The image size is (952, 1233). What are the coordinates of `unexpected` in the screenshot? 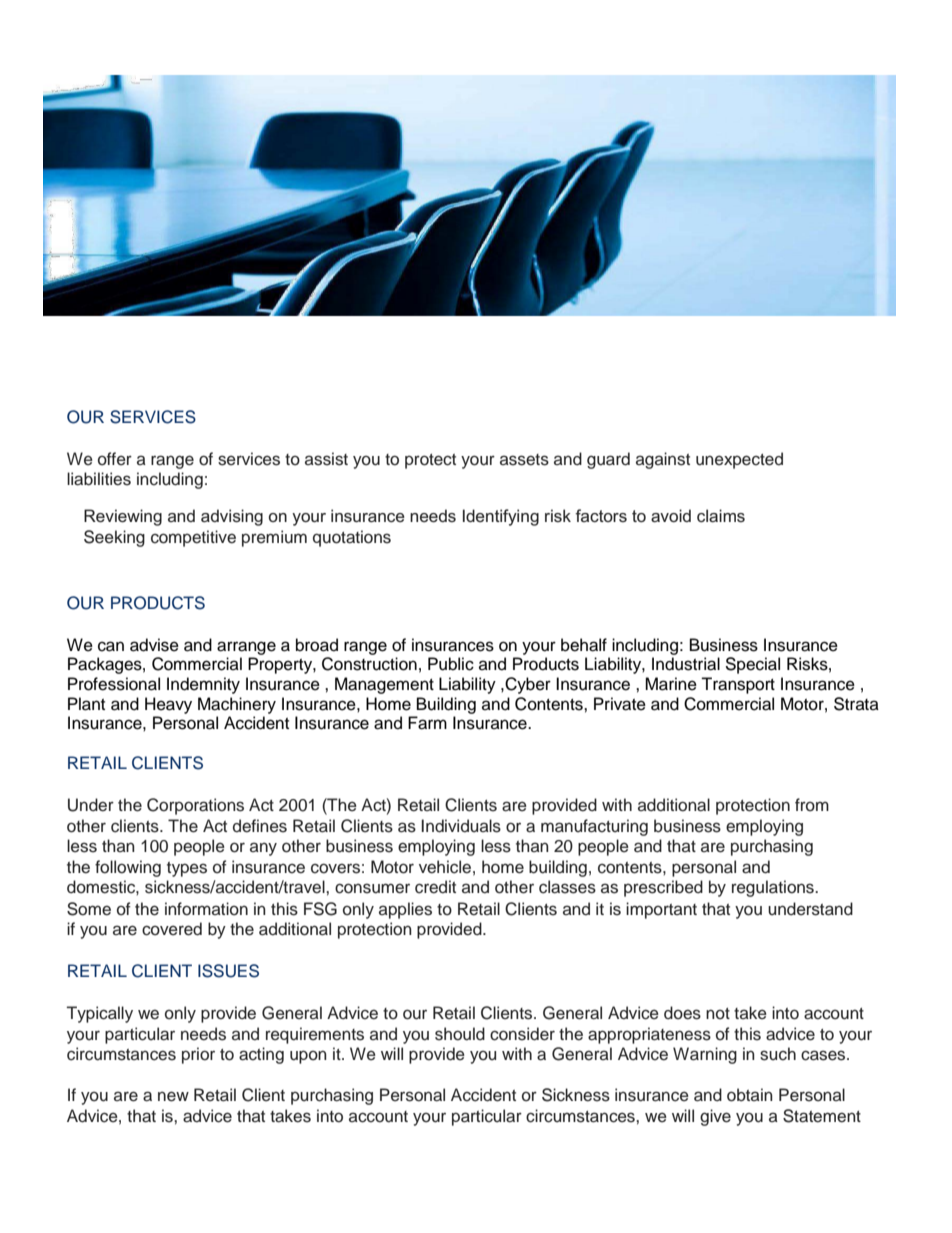 It's located at (739, 460).
